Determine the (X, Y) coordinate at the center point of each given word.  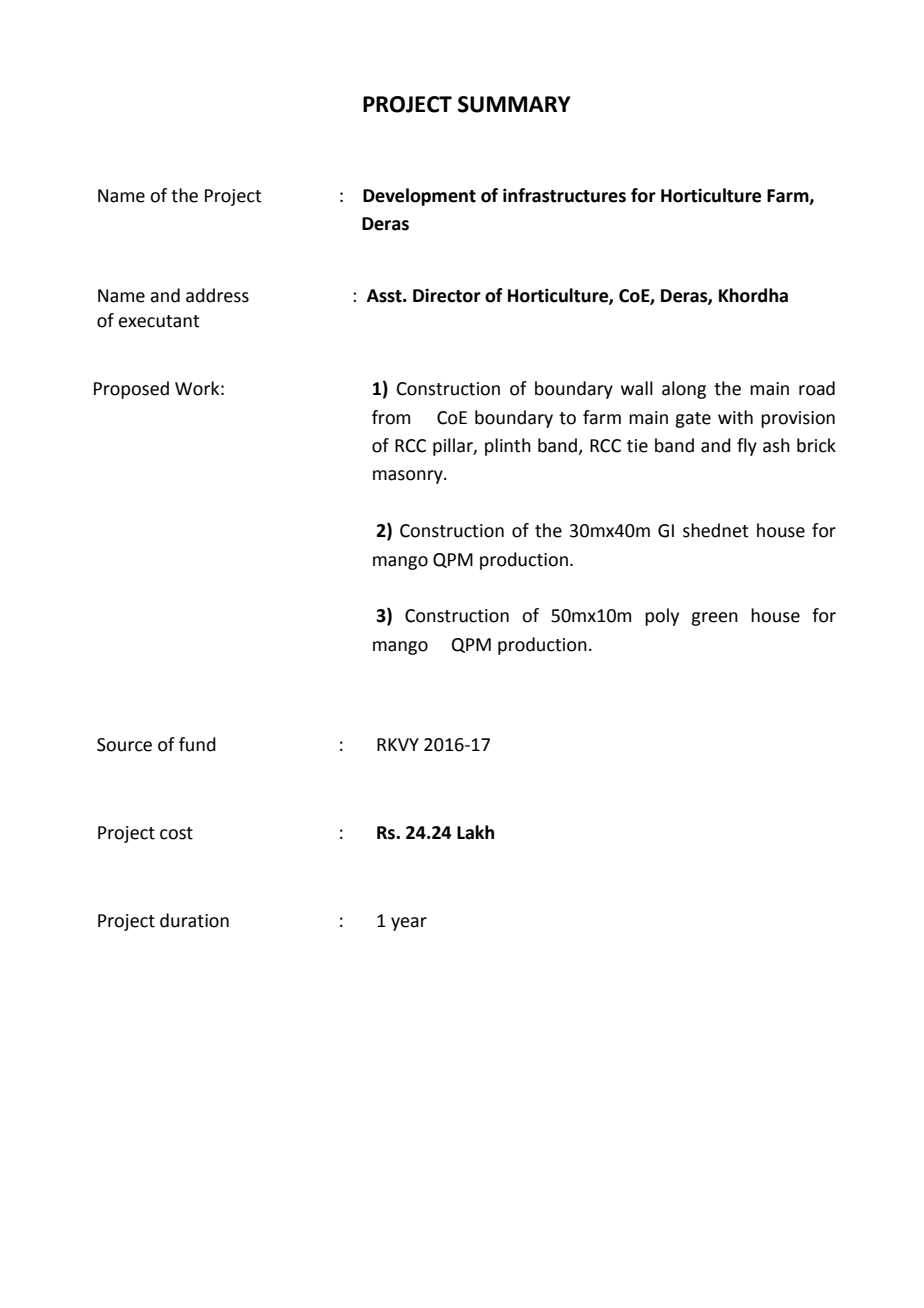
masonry (409, 477)
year (409, 924)
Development (419, 197)
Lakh (475, 832)
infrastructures (564, 195)
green (714, 619)
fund (197, 744)
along (684, 390)
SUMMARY (514, 104)
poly (662, 617)
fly (747, 447)
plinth (508, 447)
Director (447, 295)
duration (194, 920)
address (217, 295)
